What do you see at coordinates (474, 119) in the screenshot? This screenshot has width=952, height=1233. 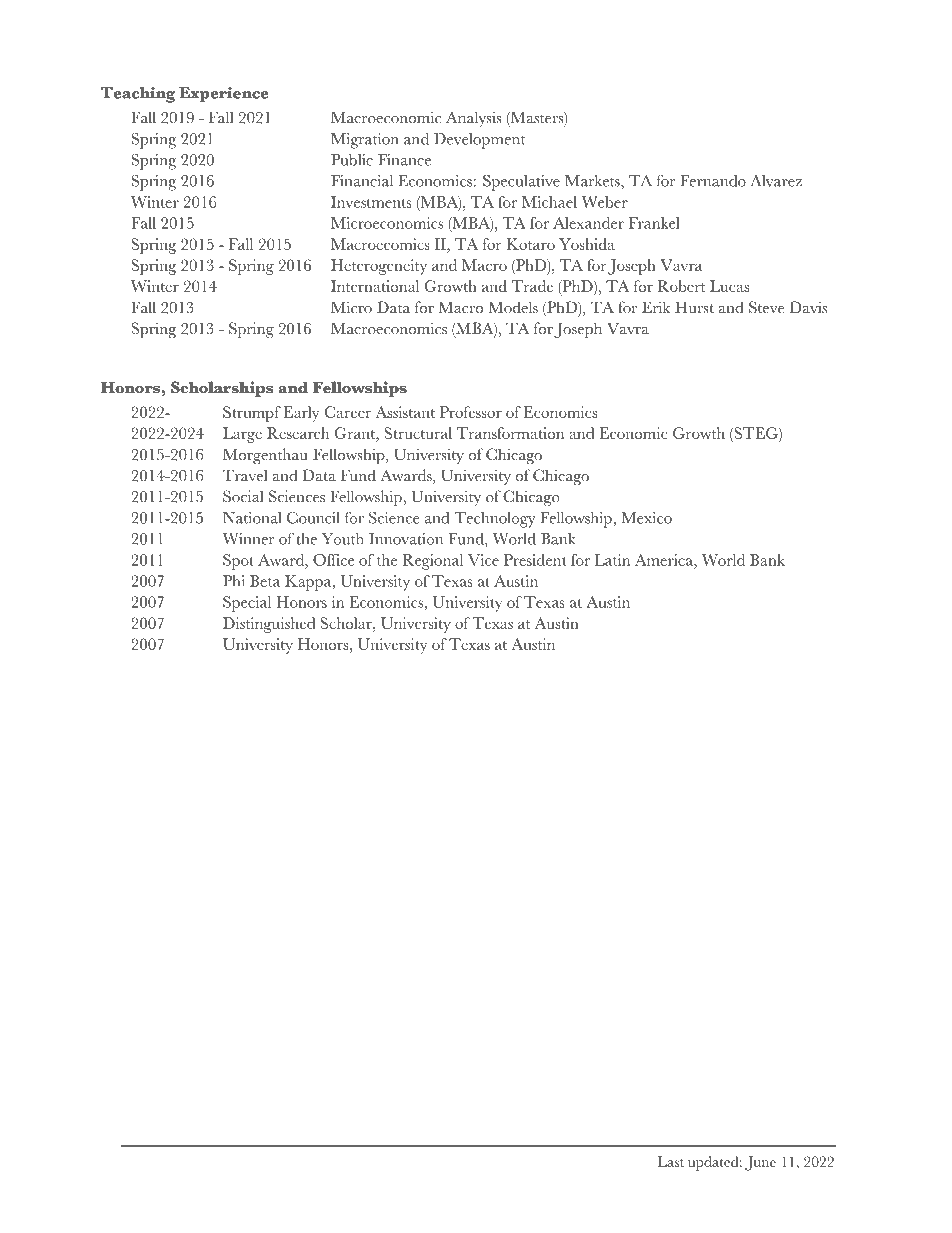 I see `Analysis` at bounding box center [474, 119].
